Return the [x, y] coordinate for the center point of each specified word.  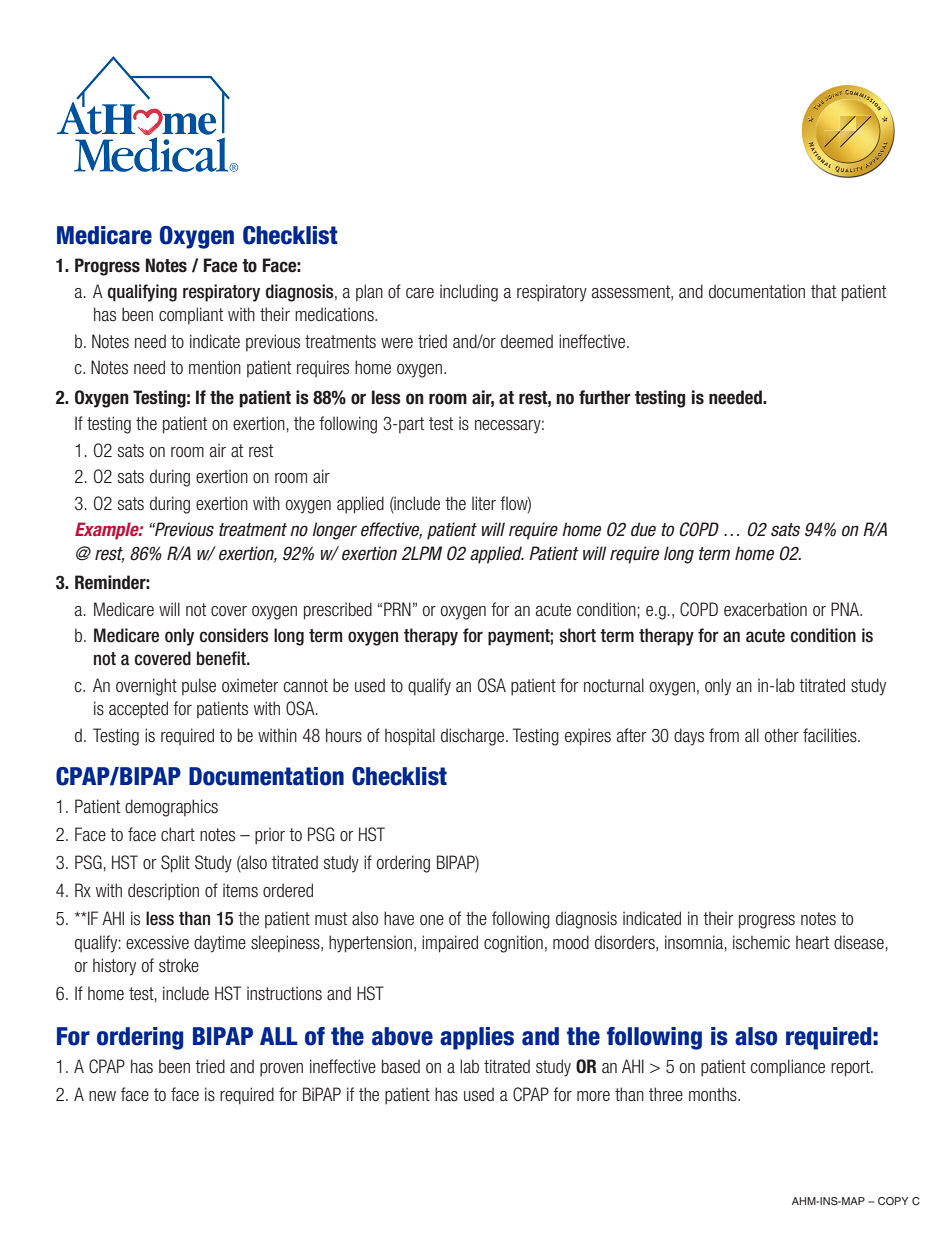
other [782, 735]
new [102, 1096]
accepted [138, 710]
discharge [474, 737]
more [593, 1096]
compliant [191, 316]
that [823, 291]
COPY [893, 1201]
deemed [527, 341]
